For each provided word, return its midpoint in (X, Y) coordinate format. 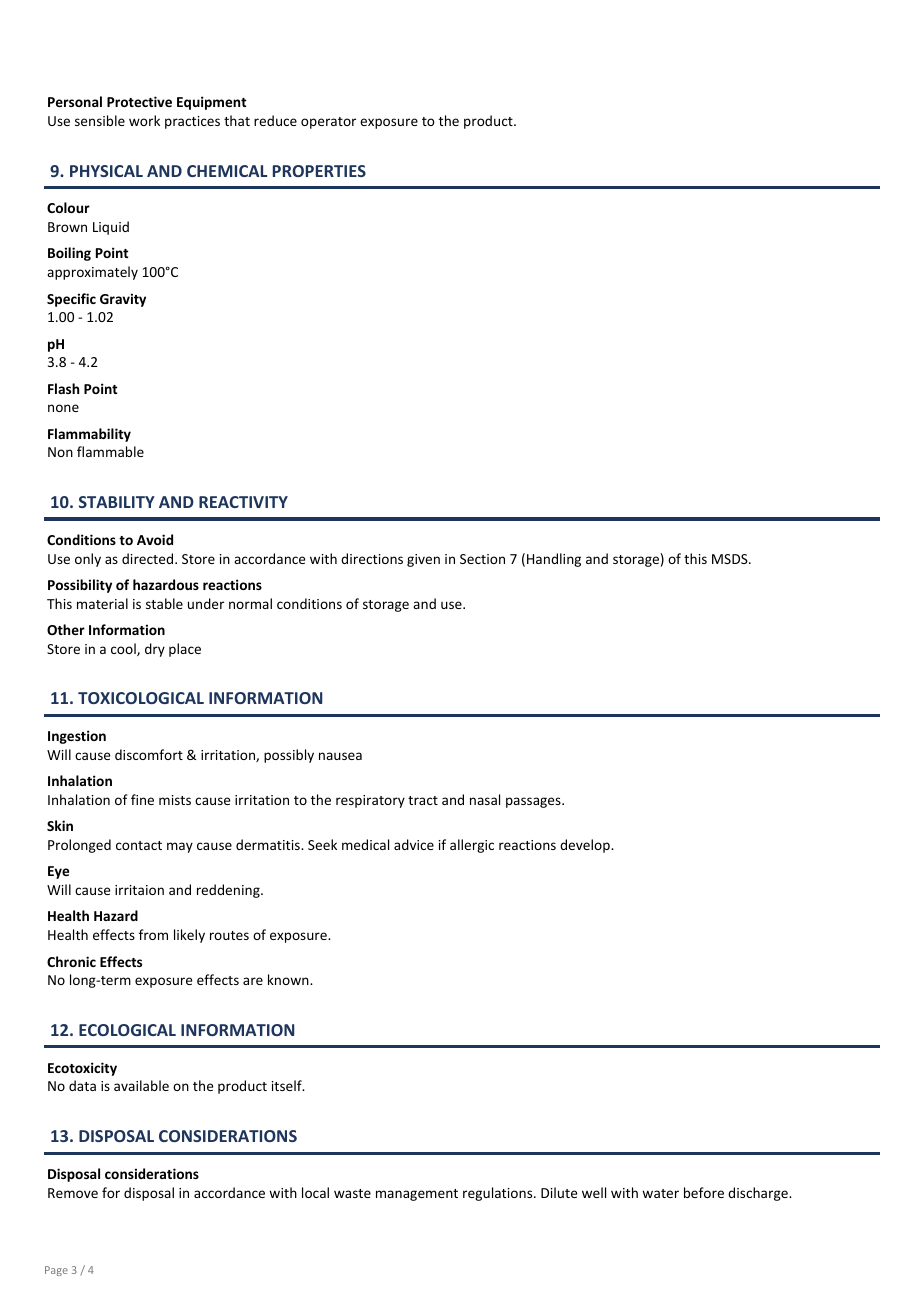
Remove (73, 1193)
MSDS (731, 559)
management (417, 1195)
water (660, 1193)
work (144, 120)
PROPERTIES (319, 171)
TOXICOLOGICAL (141, 698)
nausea (340, 756)
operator (328, 123)
